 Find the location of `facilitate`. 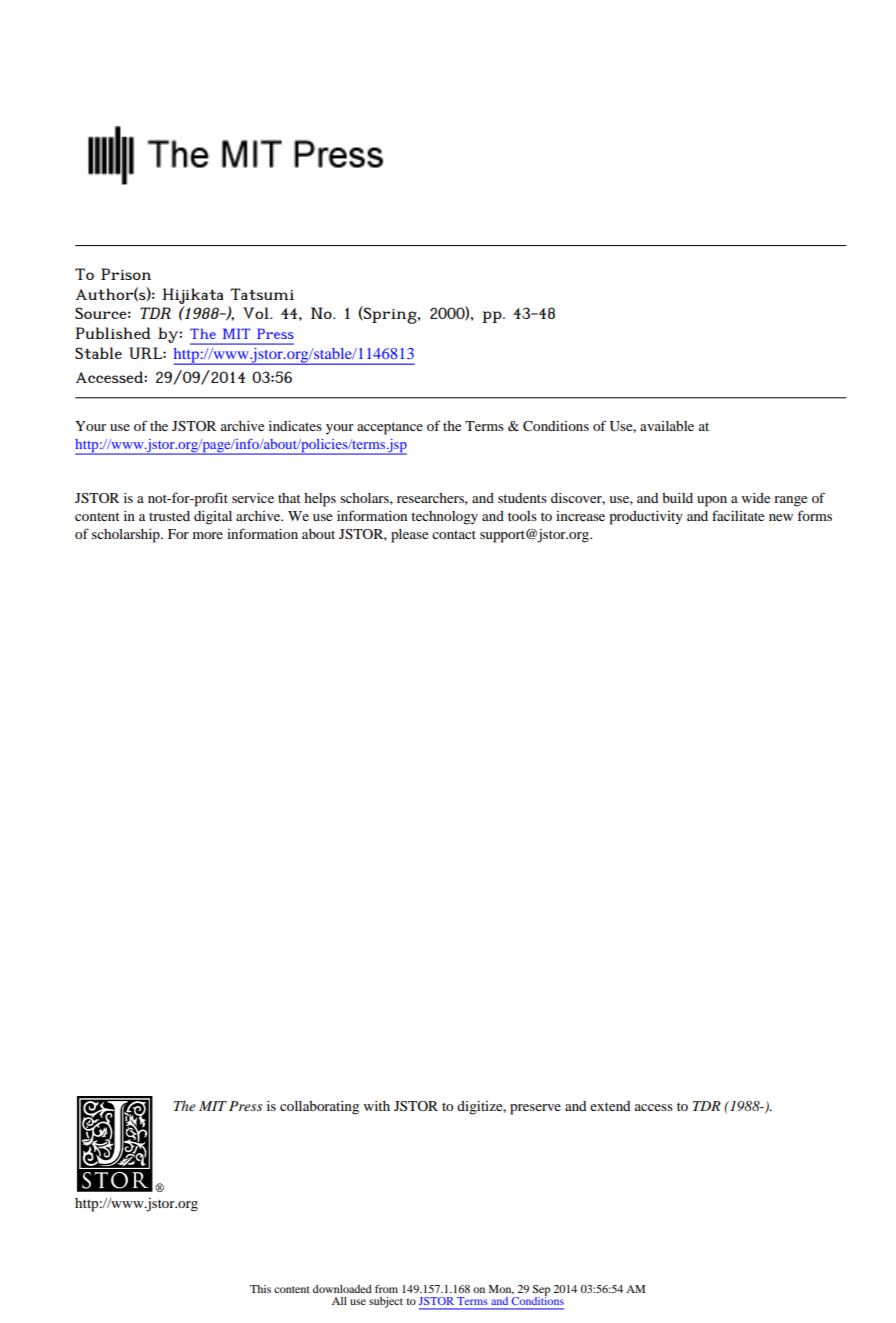

facilitate is located at coordinates (738, 515).
